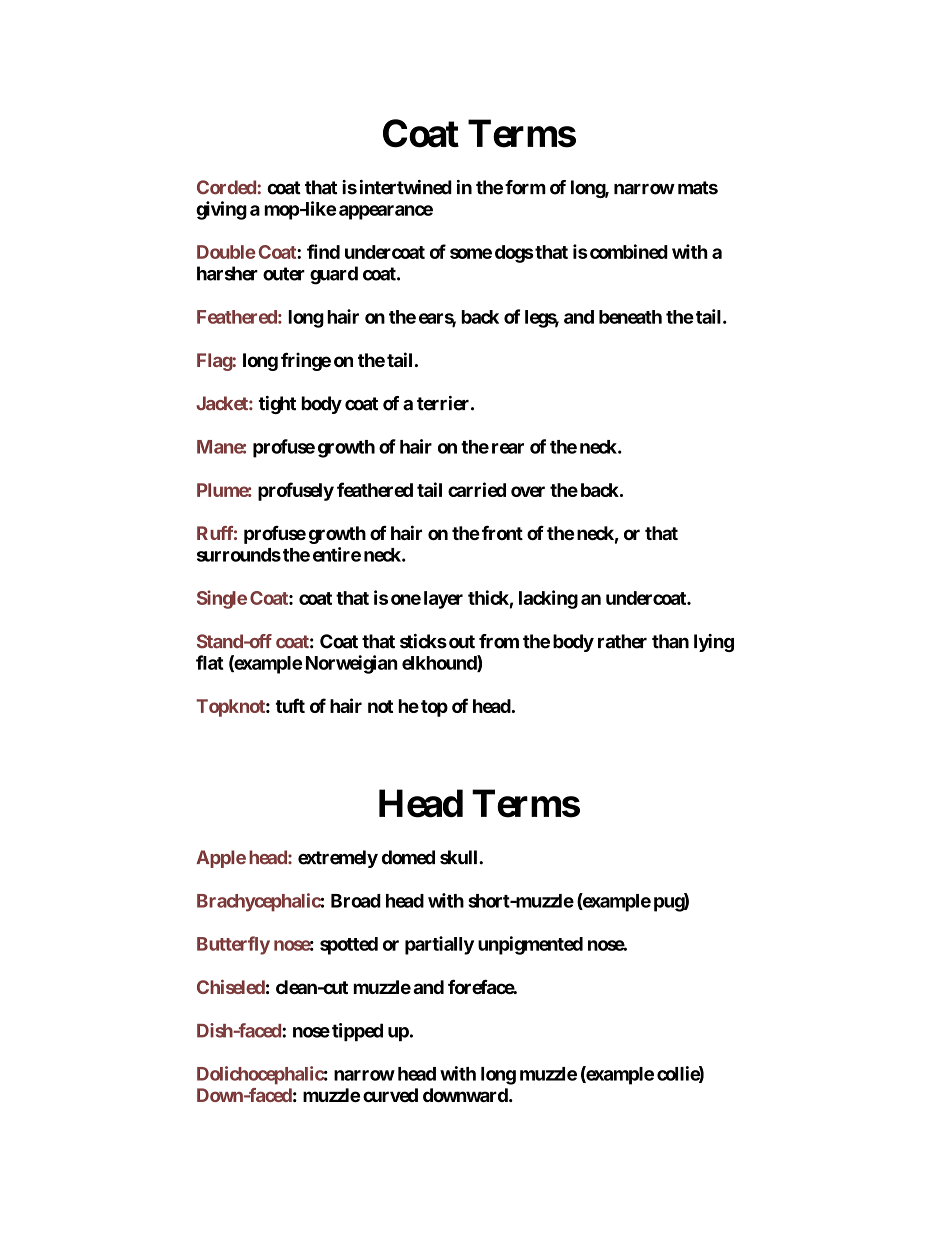  What do you see at coordinates (357, 1032) in the screenshot?
I see `tipped` at bounding box center [357, 1032].
